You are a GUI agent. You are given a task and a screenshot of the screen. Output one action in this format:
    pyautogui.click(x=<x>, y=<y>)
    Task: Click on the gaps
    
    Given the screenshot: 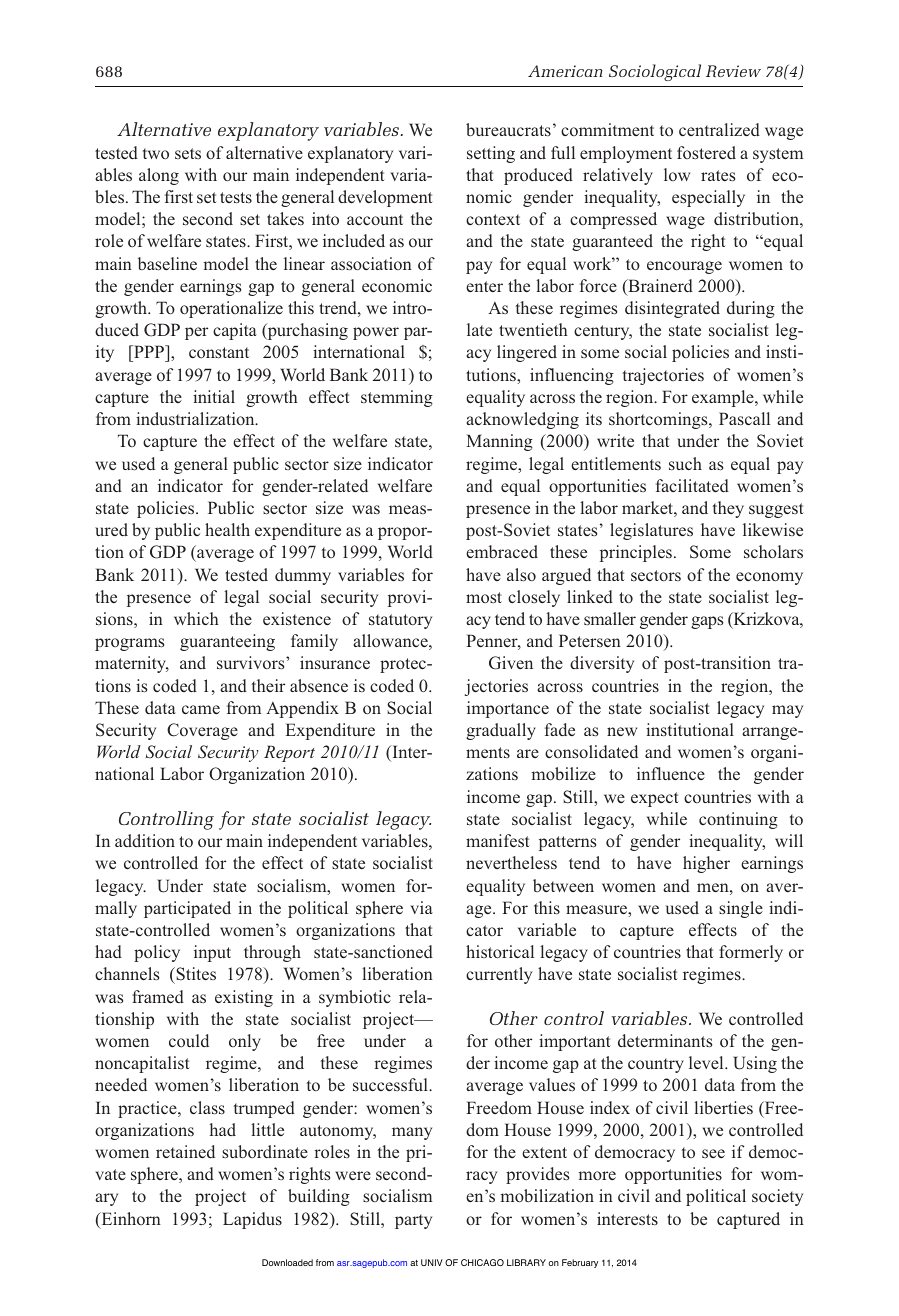 What is the action you would take?
    pyautogui.click(x=707, y=622)
